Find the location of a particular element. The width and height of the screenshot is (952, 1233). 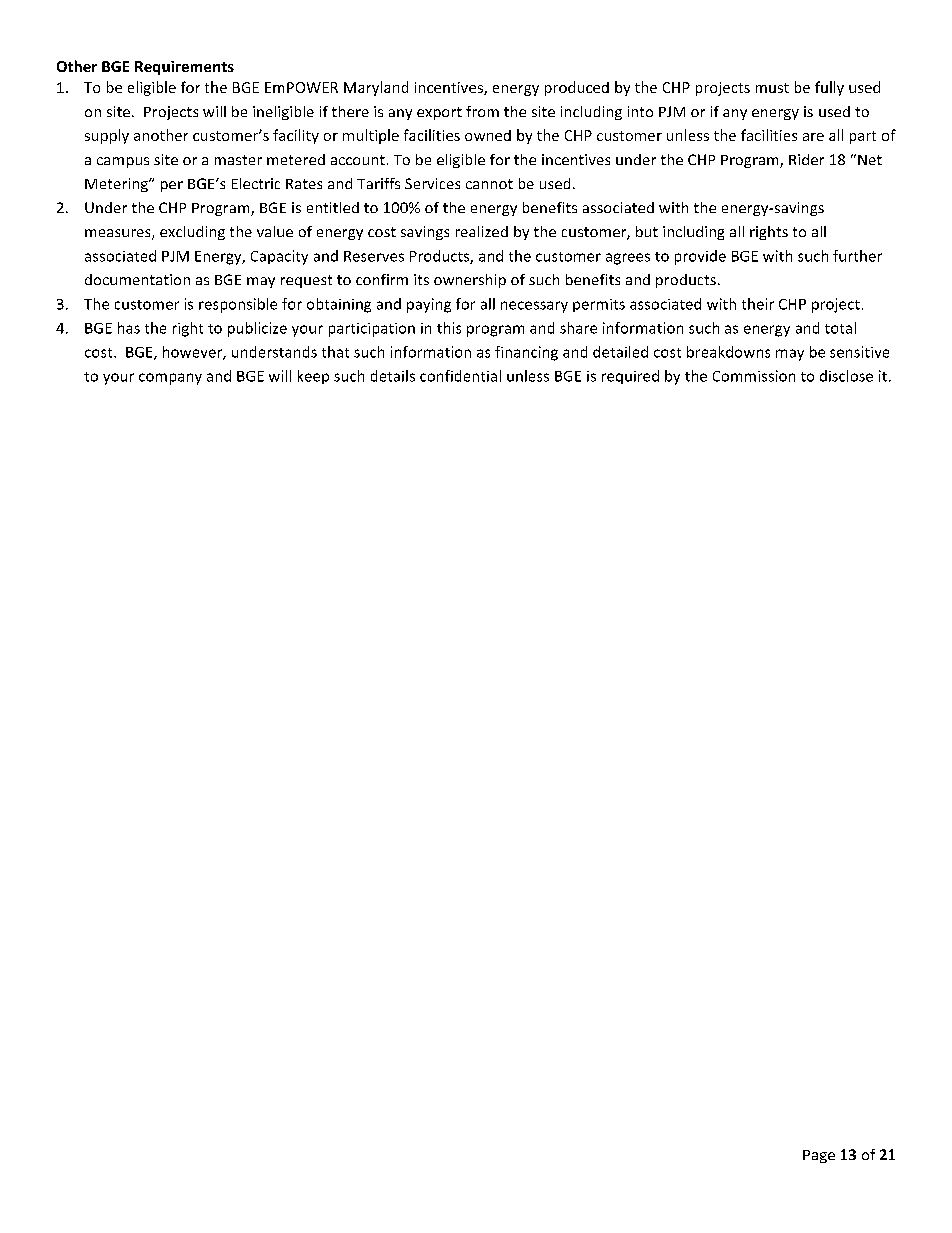

company is located at coordinates (170, 379).
